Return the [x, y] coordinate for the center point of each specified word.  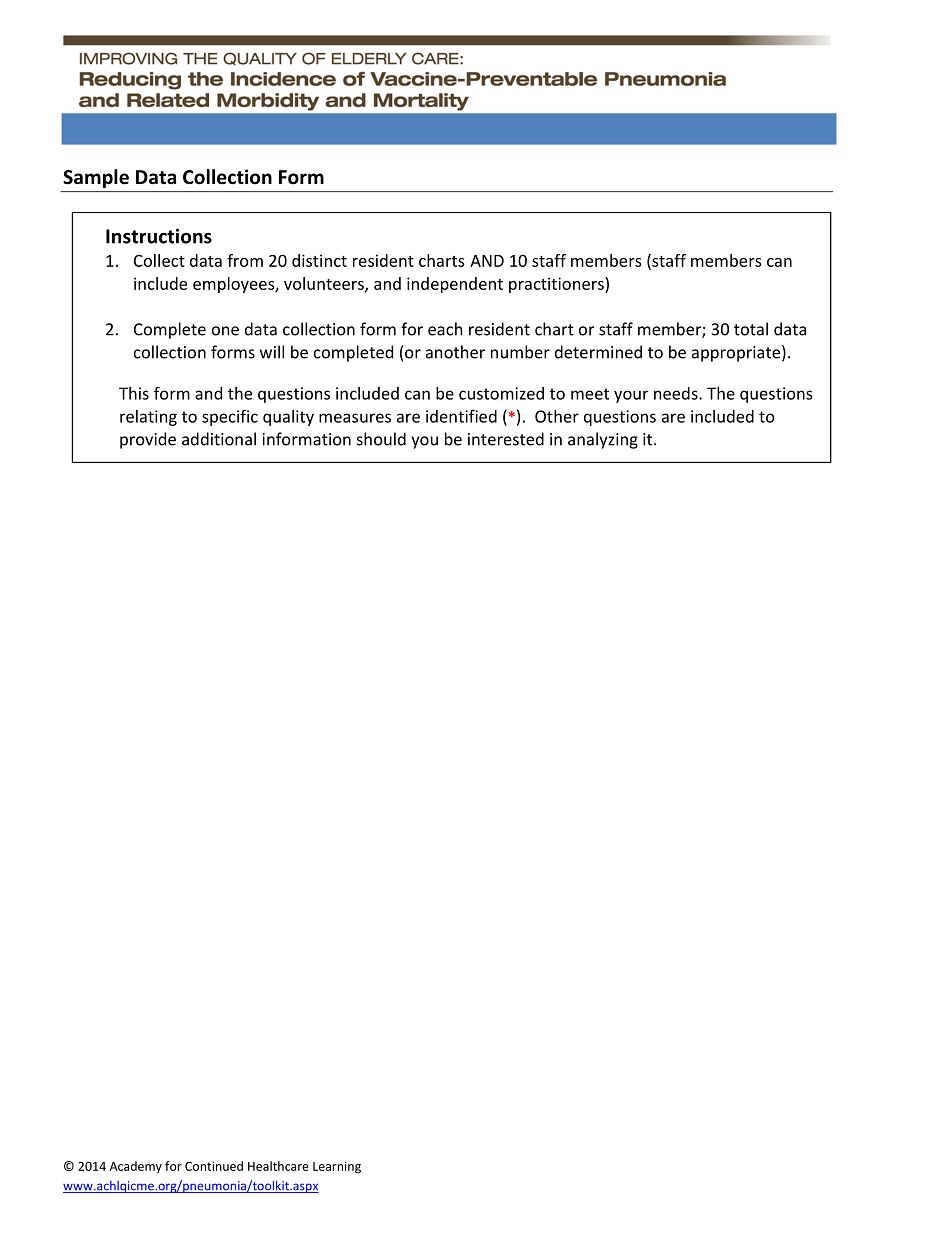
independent [455, 285]
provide [148, 440]
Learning [337, 1167]
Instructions [159, 236]
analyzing [603, 440]
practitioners [557, 285]
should [381, 439]
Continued [214, 1166]
